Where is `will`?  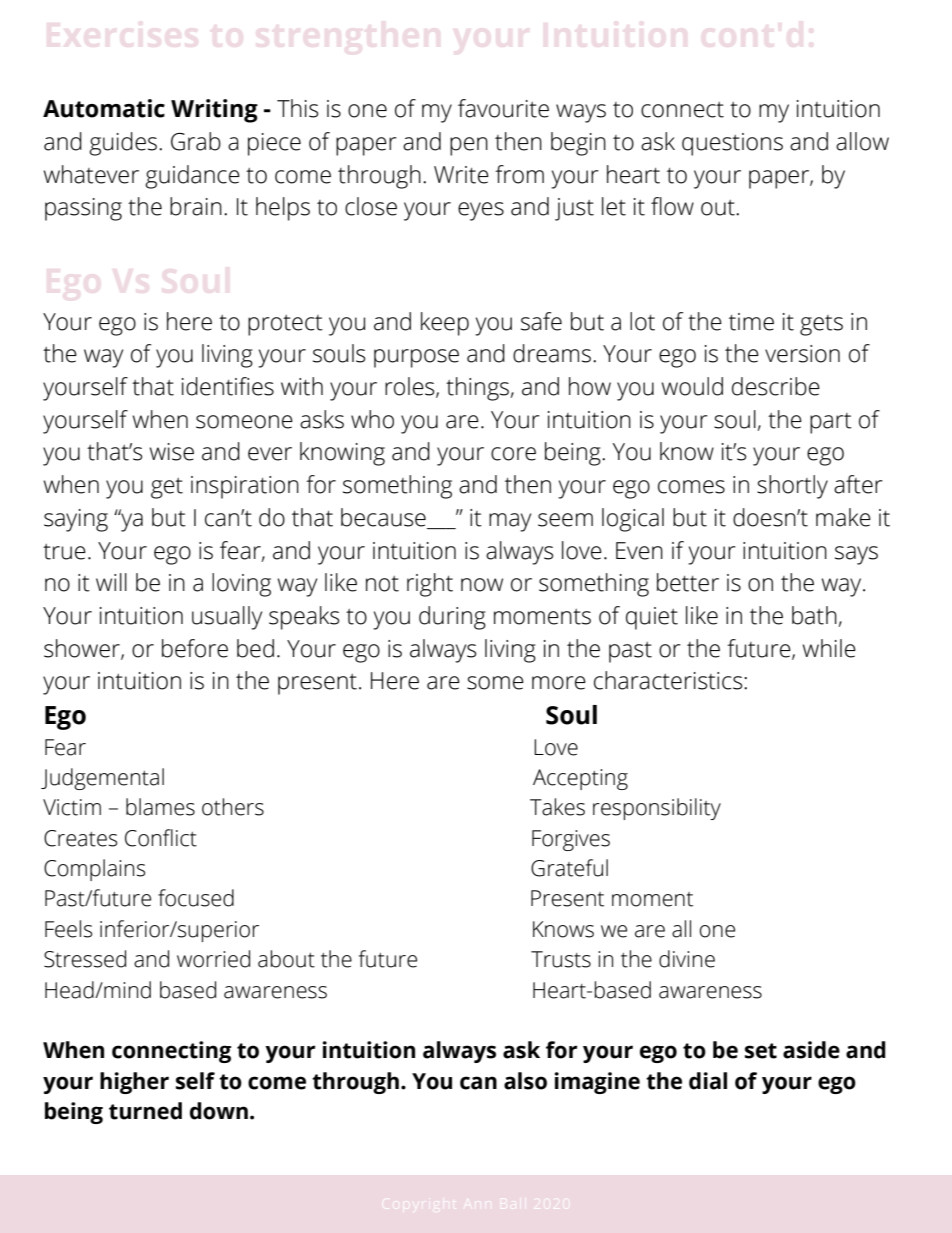
will is located at coordinates (111, 582).
